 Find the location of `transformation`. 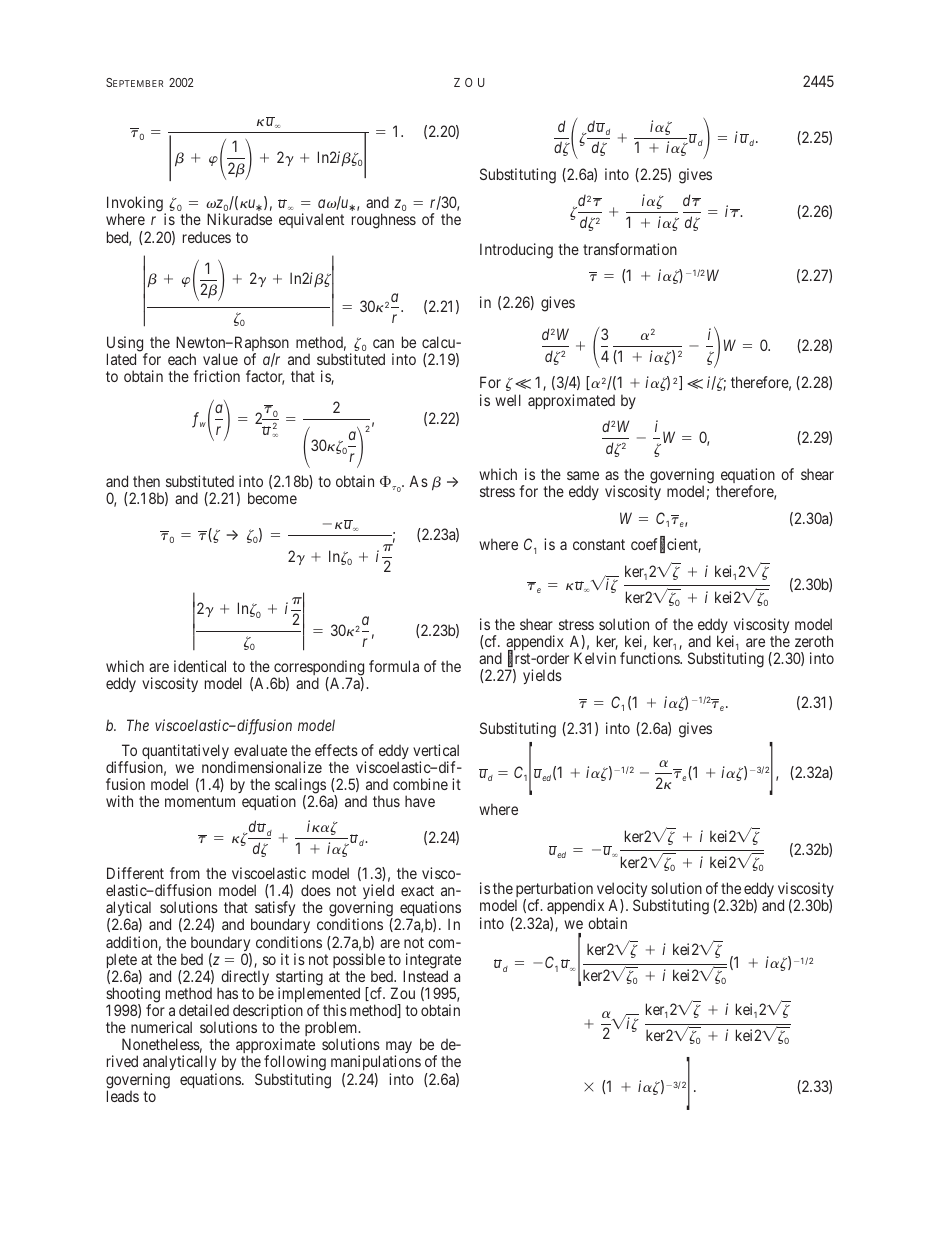

transformation is located at coordinates (630, 249).
